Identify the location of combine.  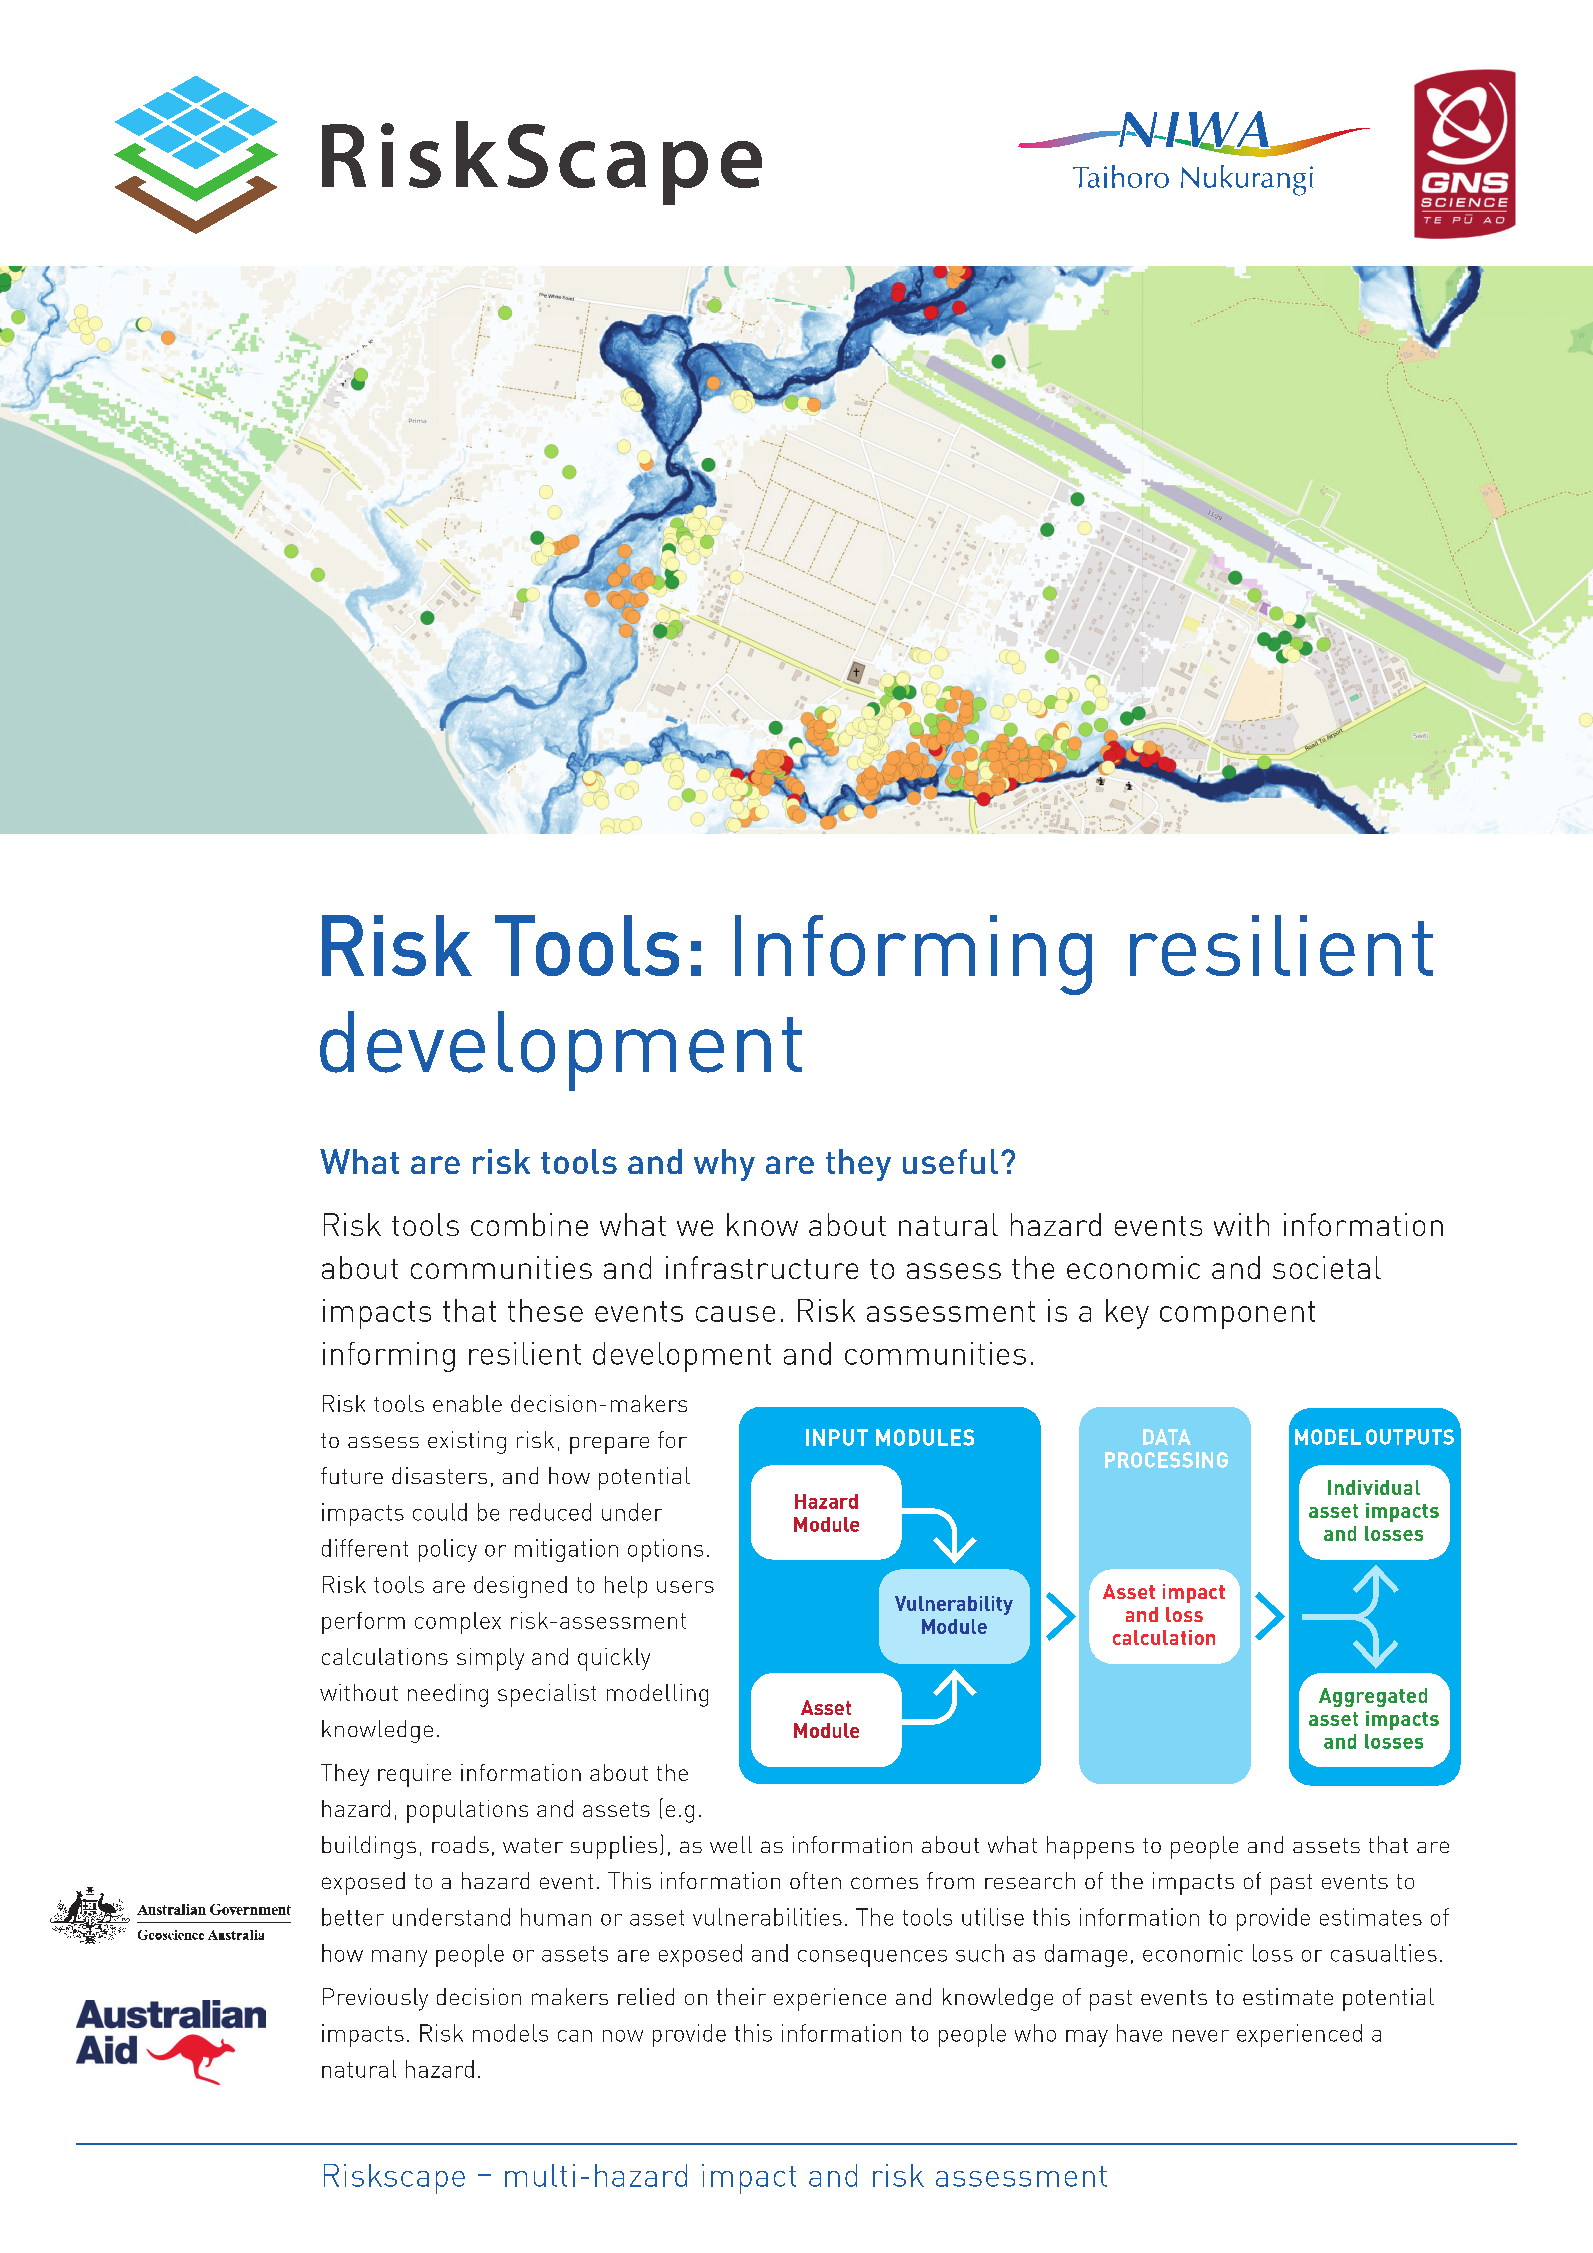
(529, 1224).
